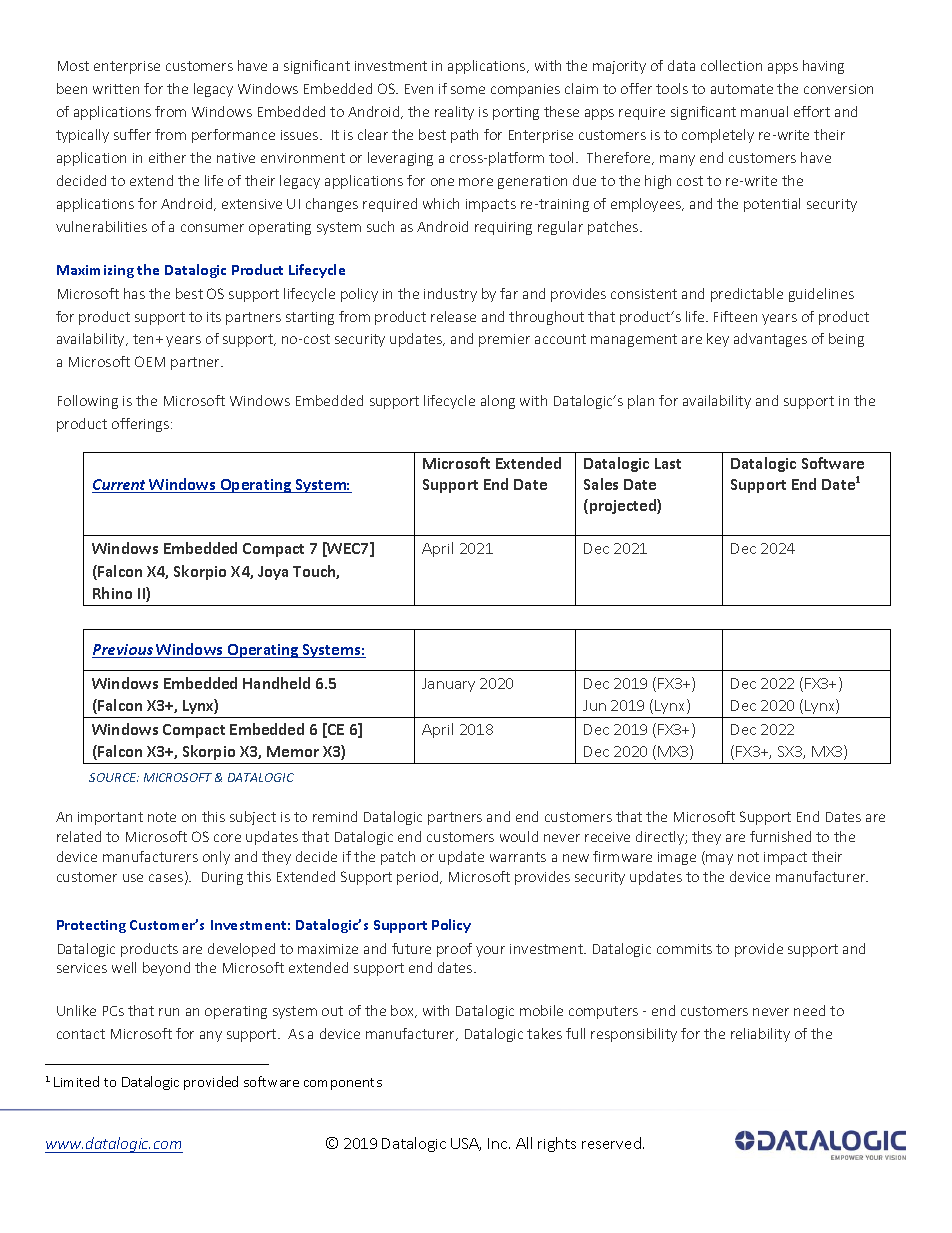  Describe the element at coordinates (468, 90) in the page. I see `some` at that location.
